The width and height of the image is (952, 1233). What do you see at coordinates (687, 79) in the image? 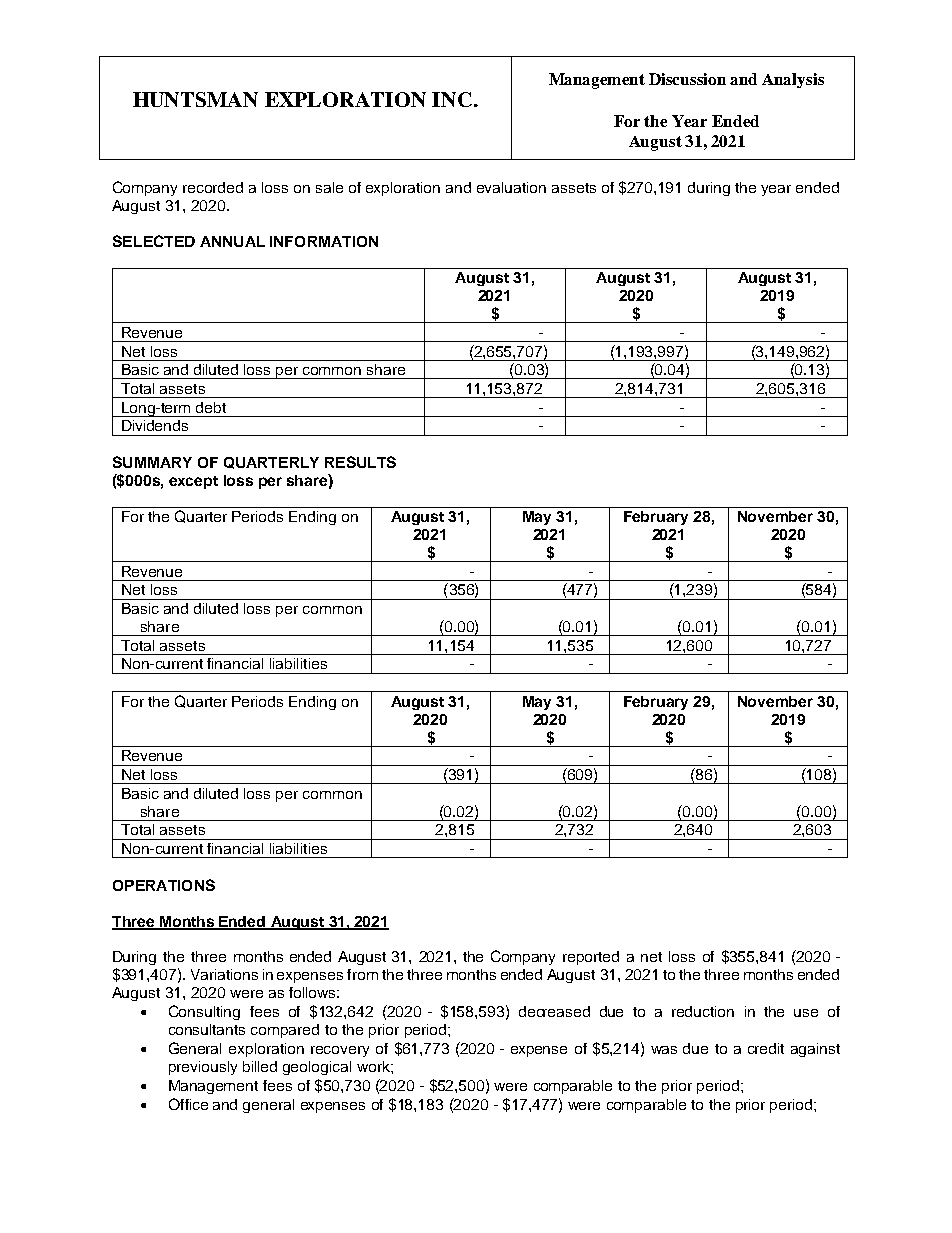
I see `Discussion` at bounding box center [687, 79].
